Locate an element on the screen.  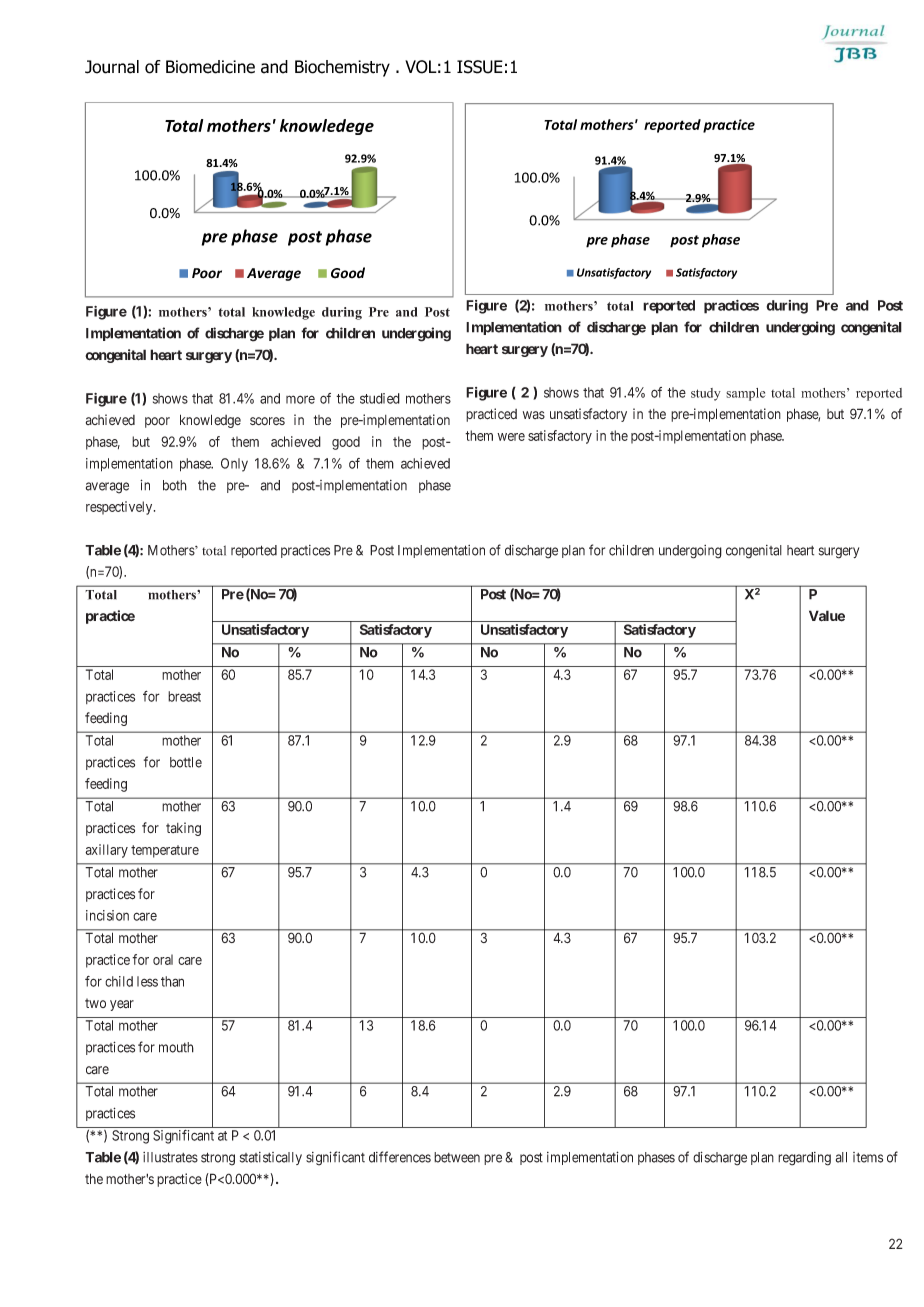
sample is located at coordinates (745, 394).
